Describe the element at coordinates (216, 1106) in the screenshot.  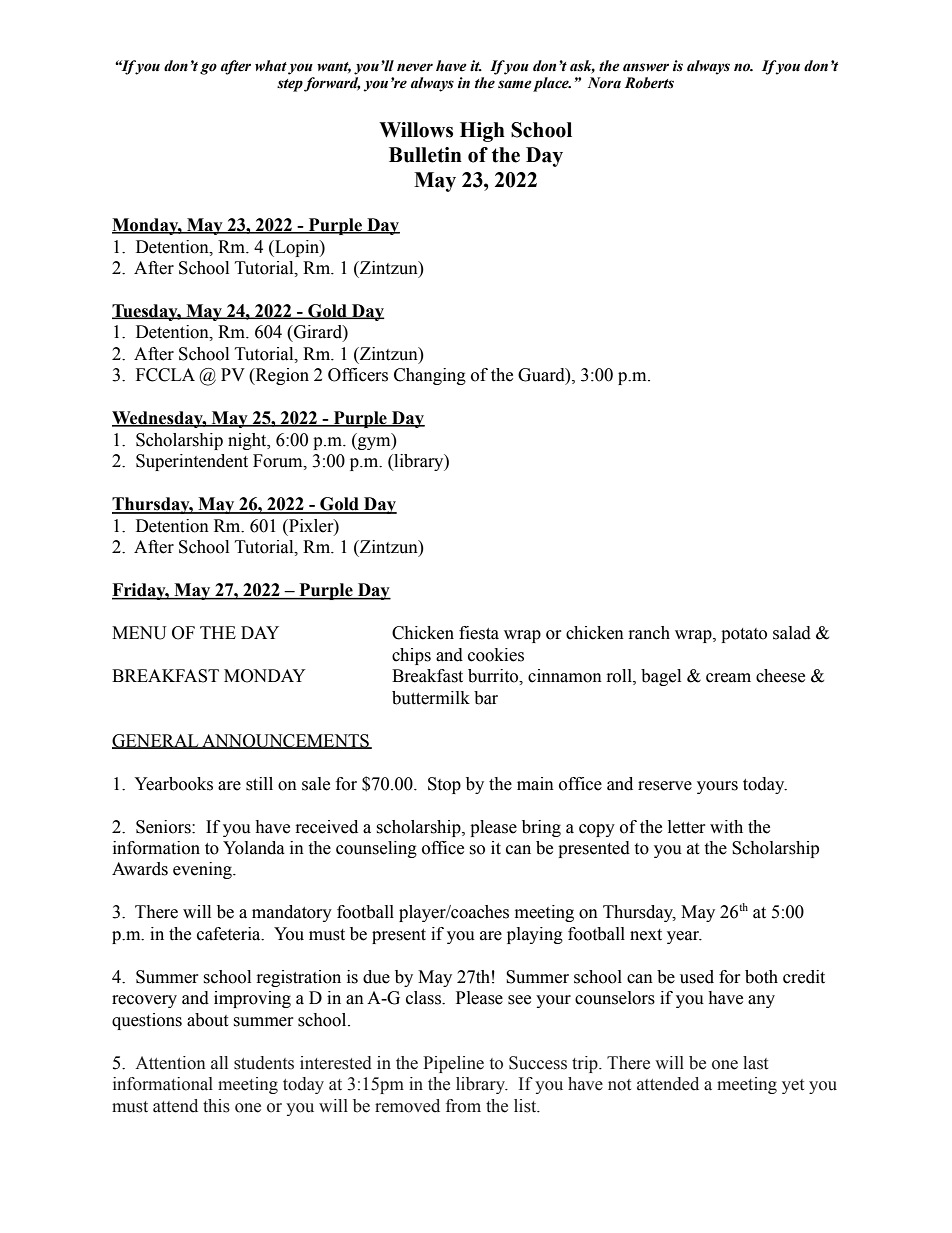
I see `this` at that location.
